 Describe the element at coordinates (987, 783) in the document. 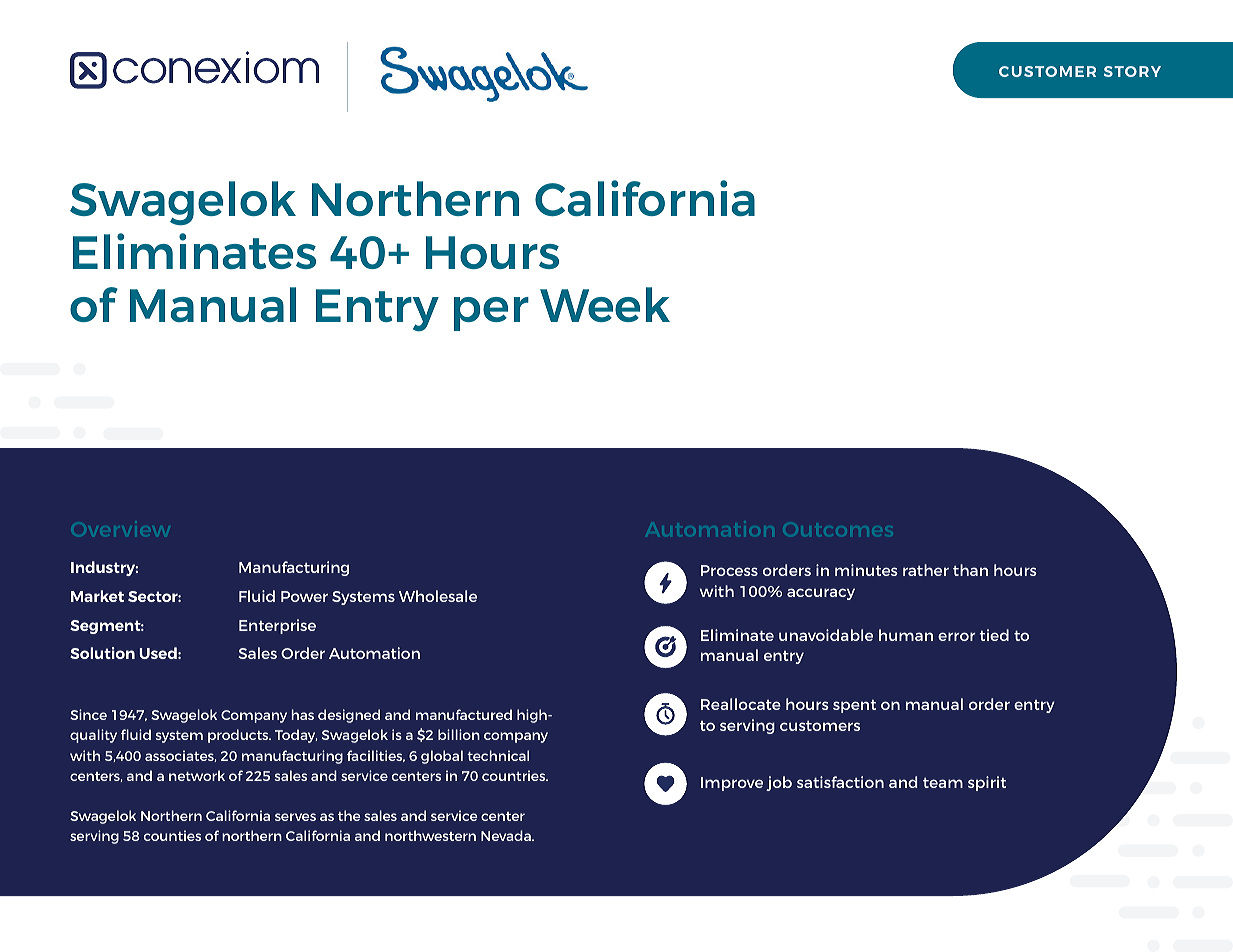

I see `spirit` at that location.
